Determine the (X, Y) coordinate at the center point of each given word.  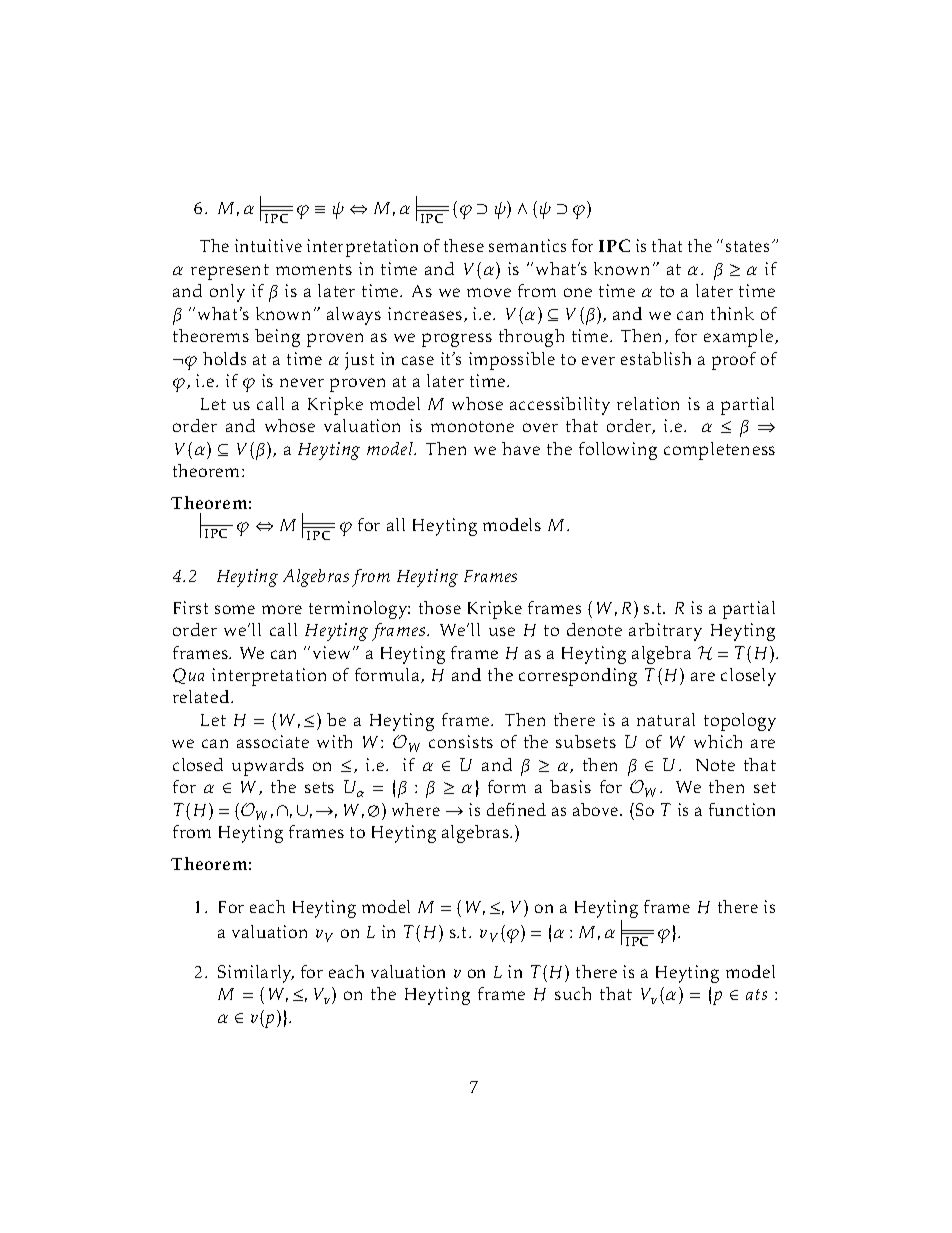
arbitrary (665, 632)
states (747, 246)
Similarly (256, 974)
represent (230, 272)
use (502, 631)
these (464, 245)
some (235, 609)
